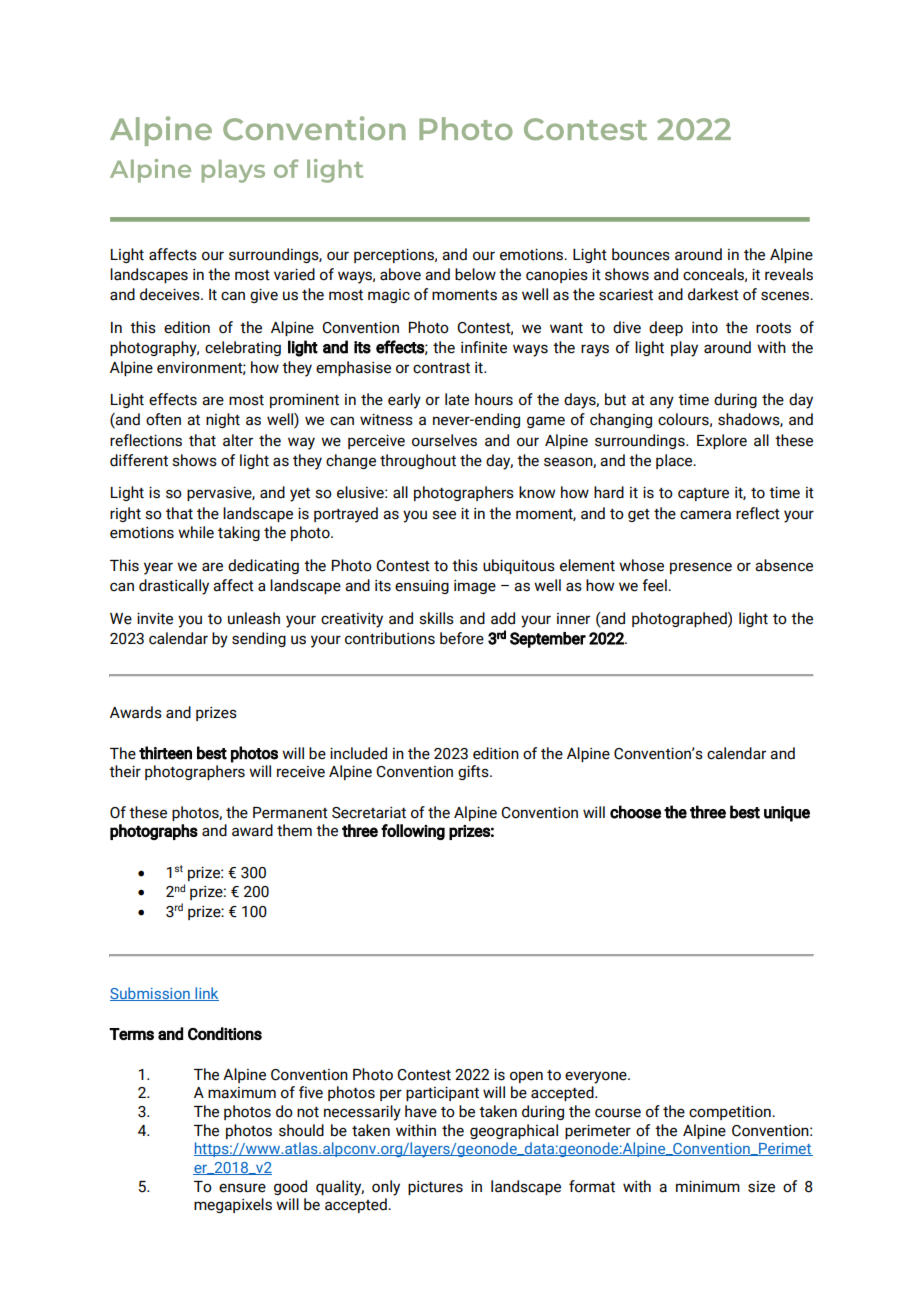  I want to click on minimum, so click(708, 1186).
